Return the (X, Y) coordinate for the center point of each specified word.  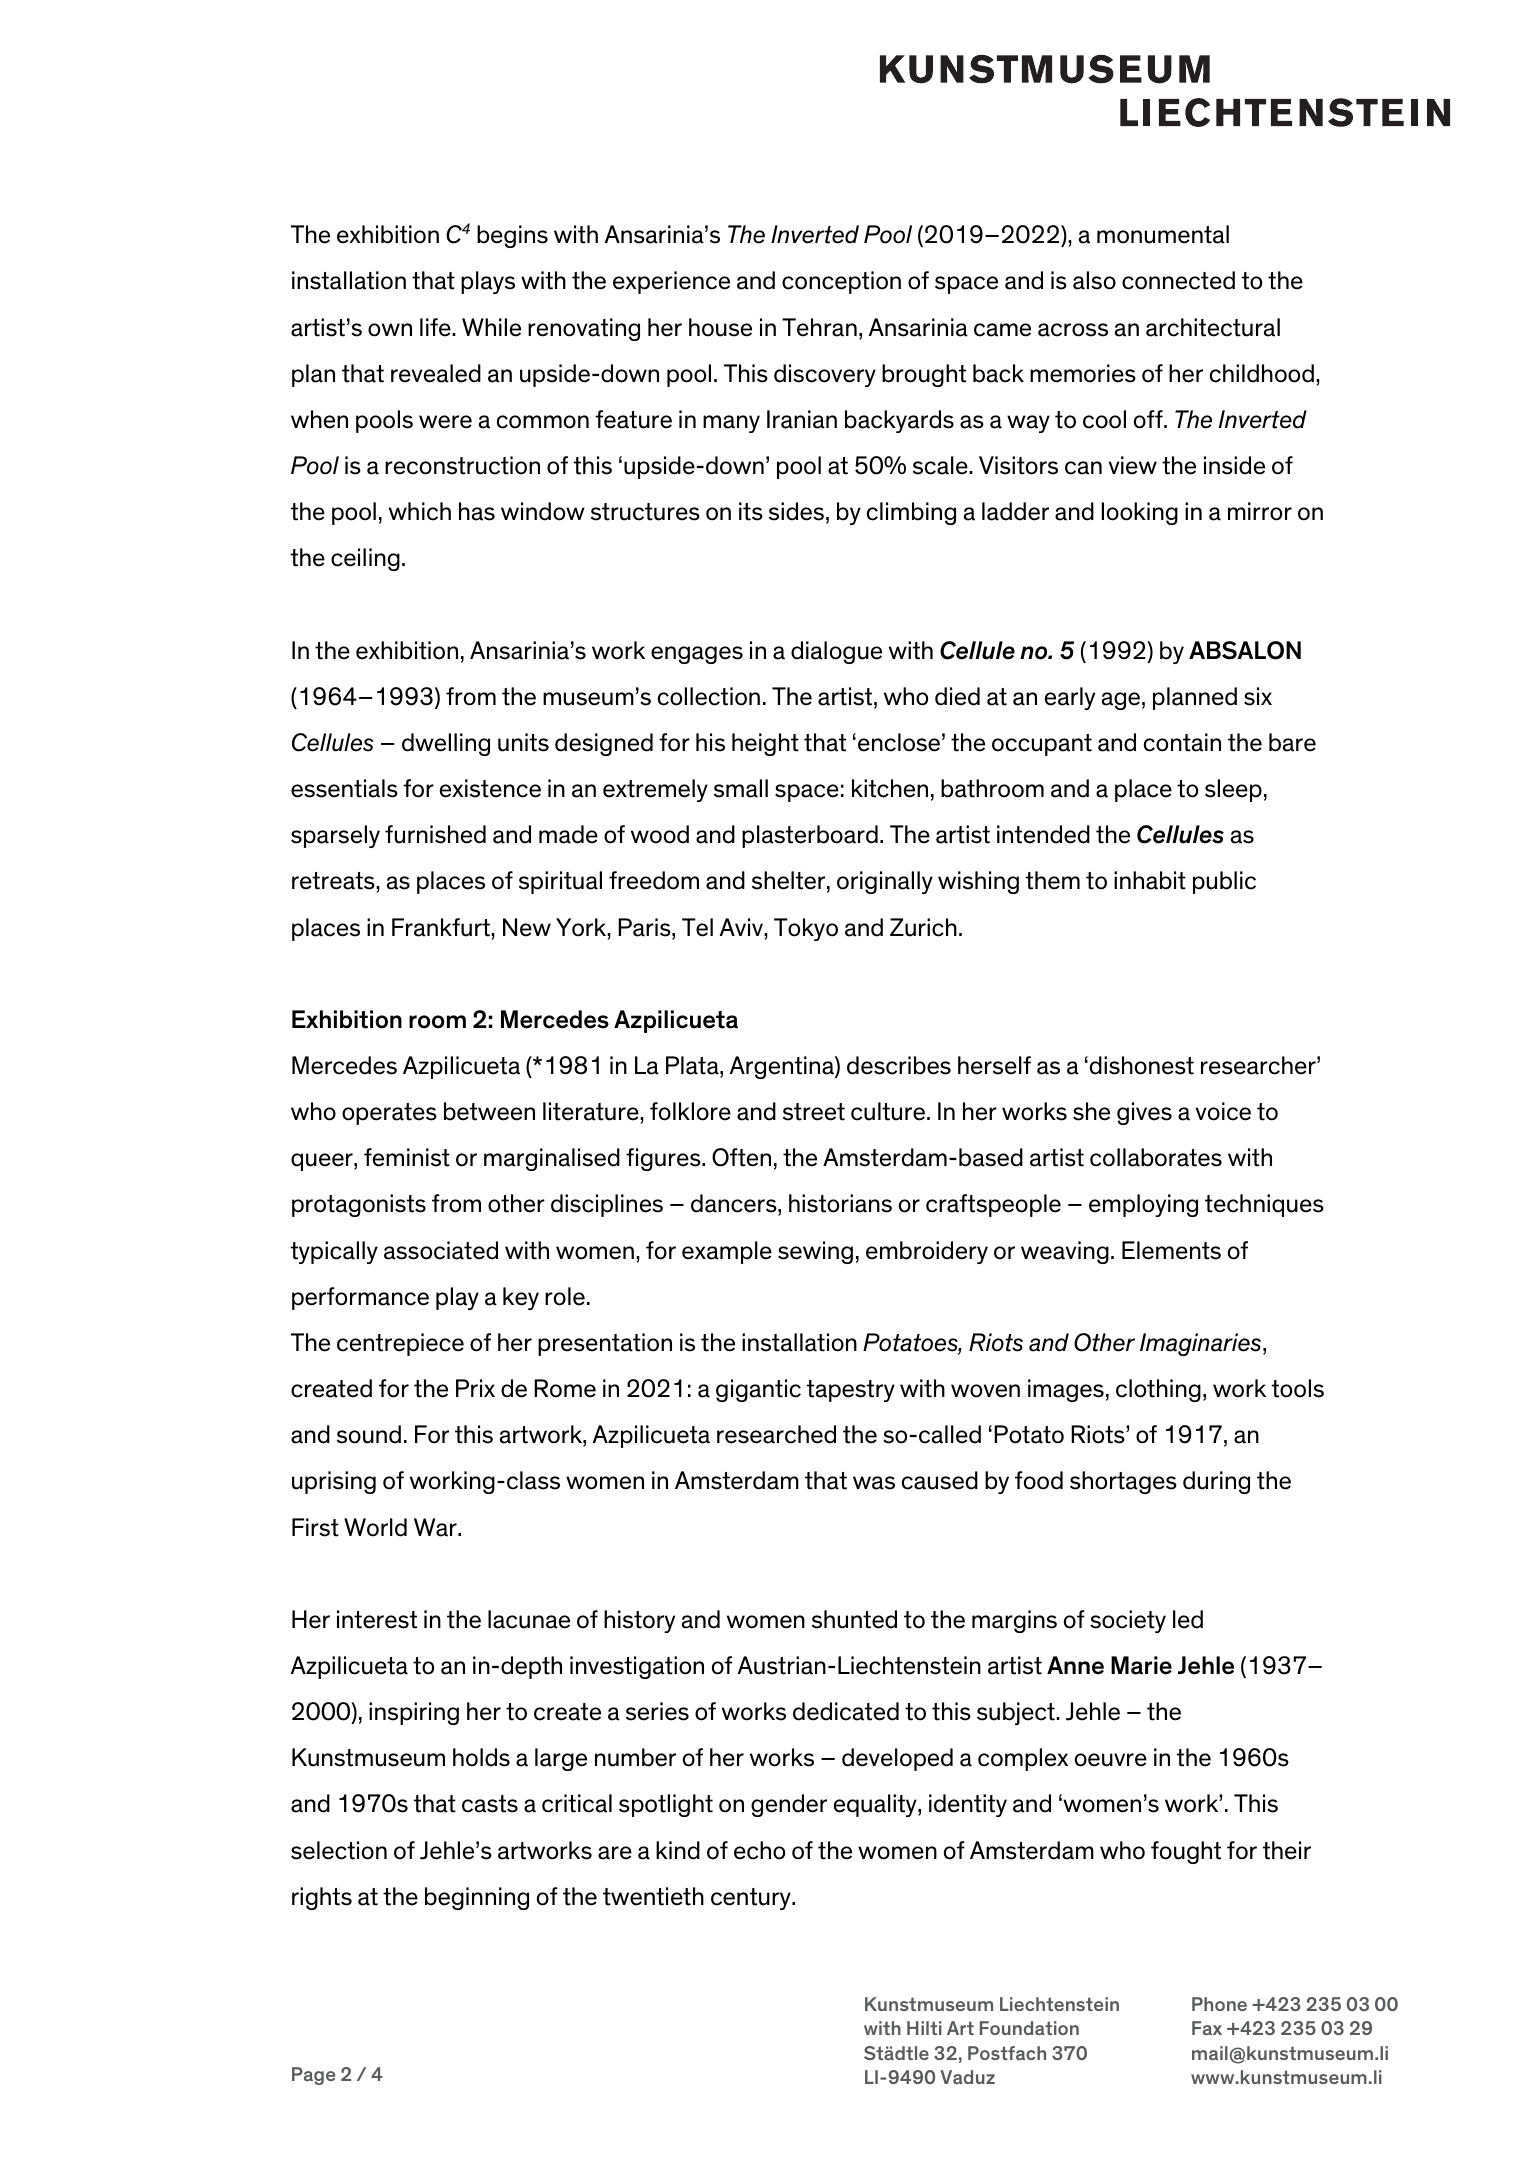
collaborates (1156, 1157)
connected (1178, 280)
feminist (407, 1157)
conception (841, 282)
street (814, 1112)
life (436, 327)
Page (313, 2076)
